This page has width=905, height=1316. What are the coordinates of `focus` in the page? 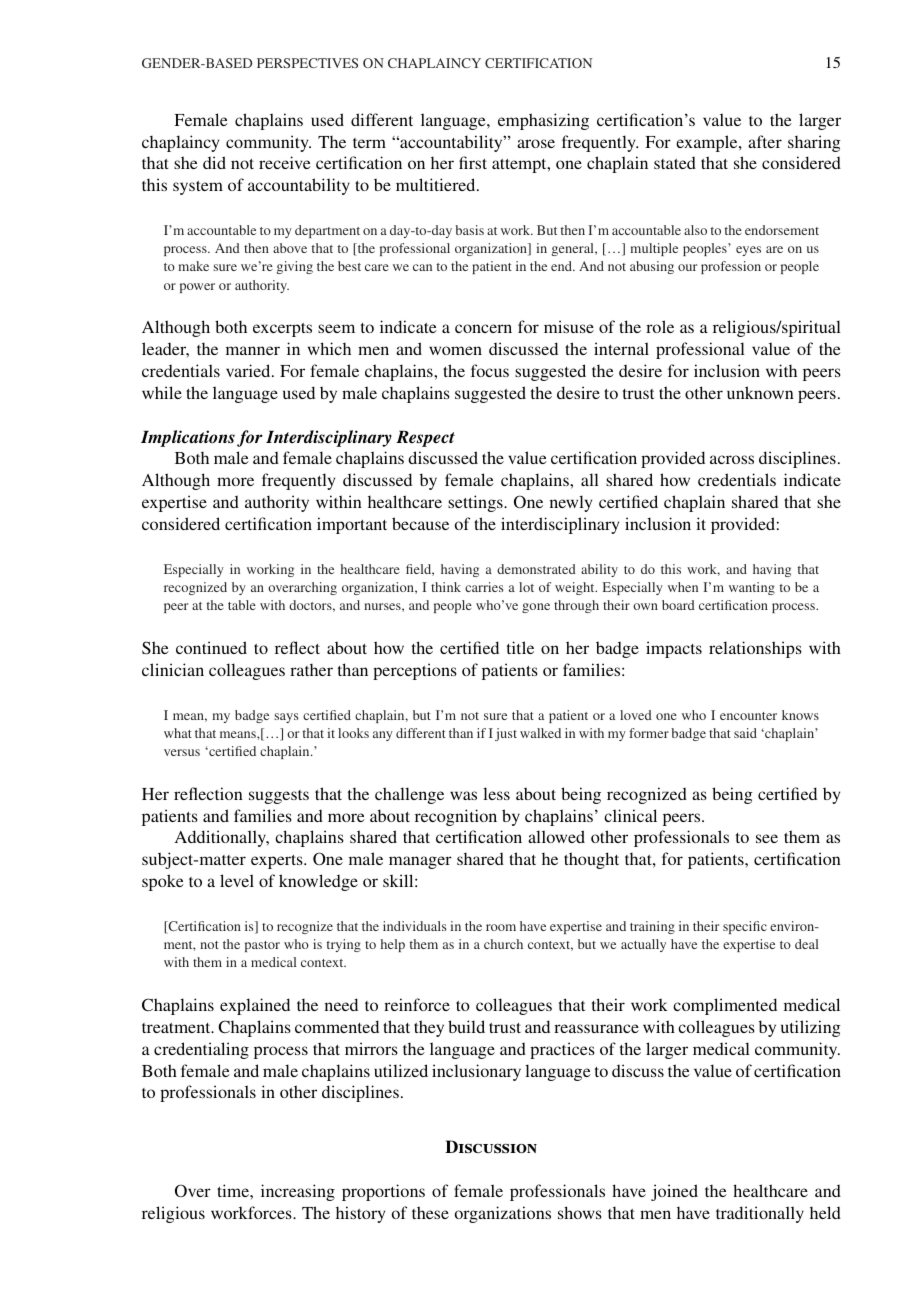 It's located at (490, 370).
